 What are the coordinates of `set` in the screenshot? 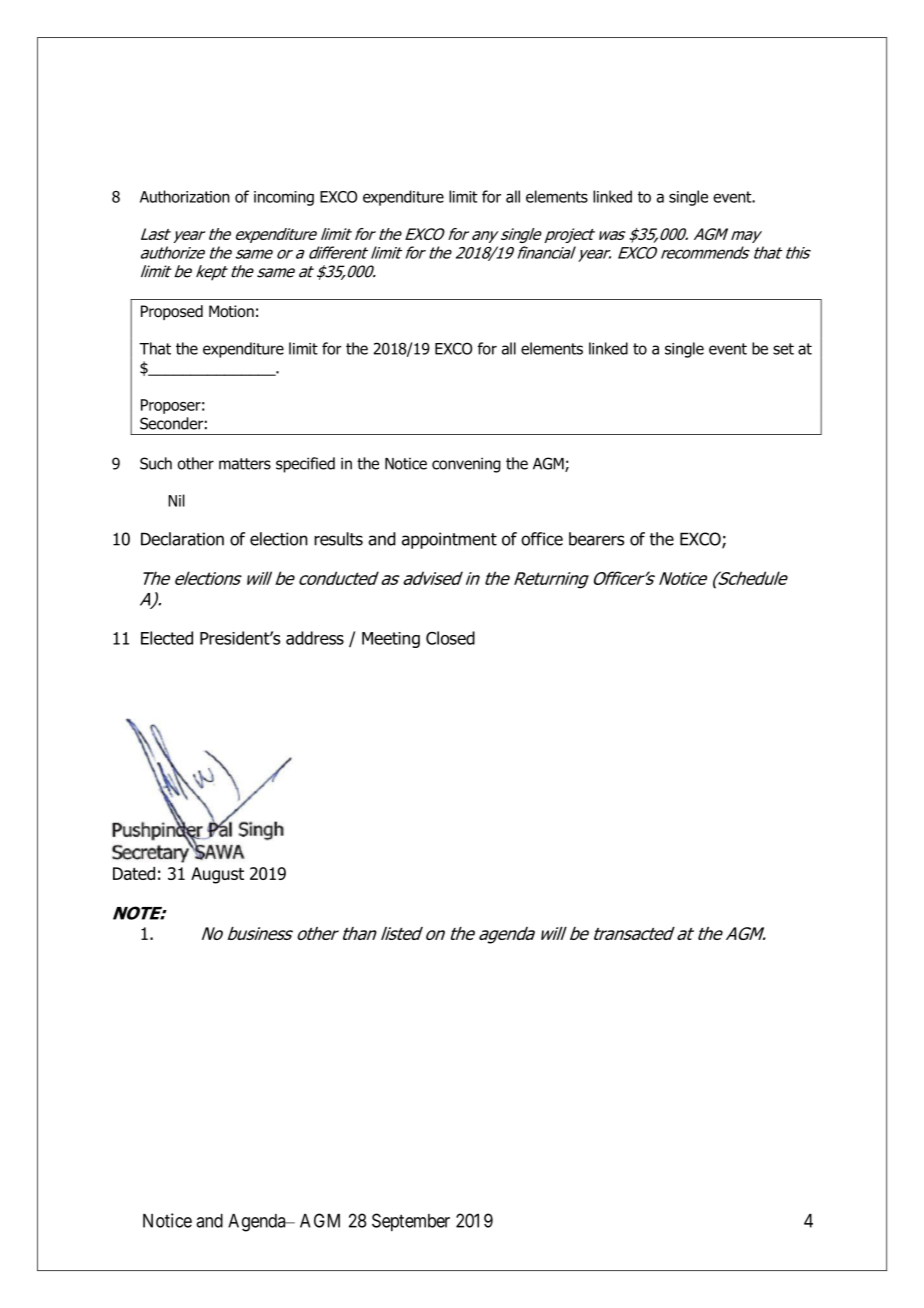 It's located at (783, 349).
